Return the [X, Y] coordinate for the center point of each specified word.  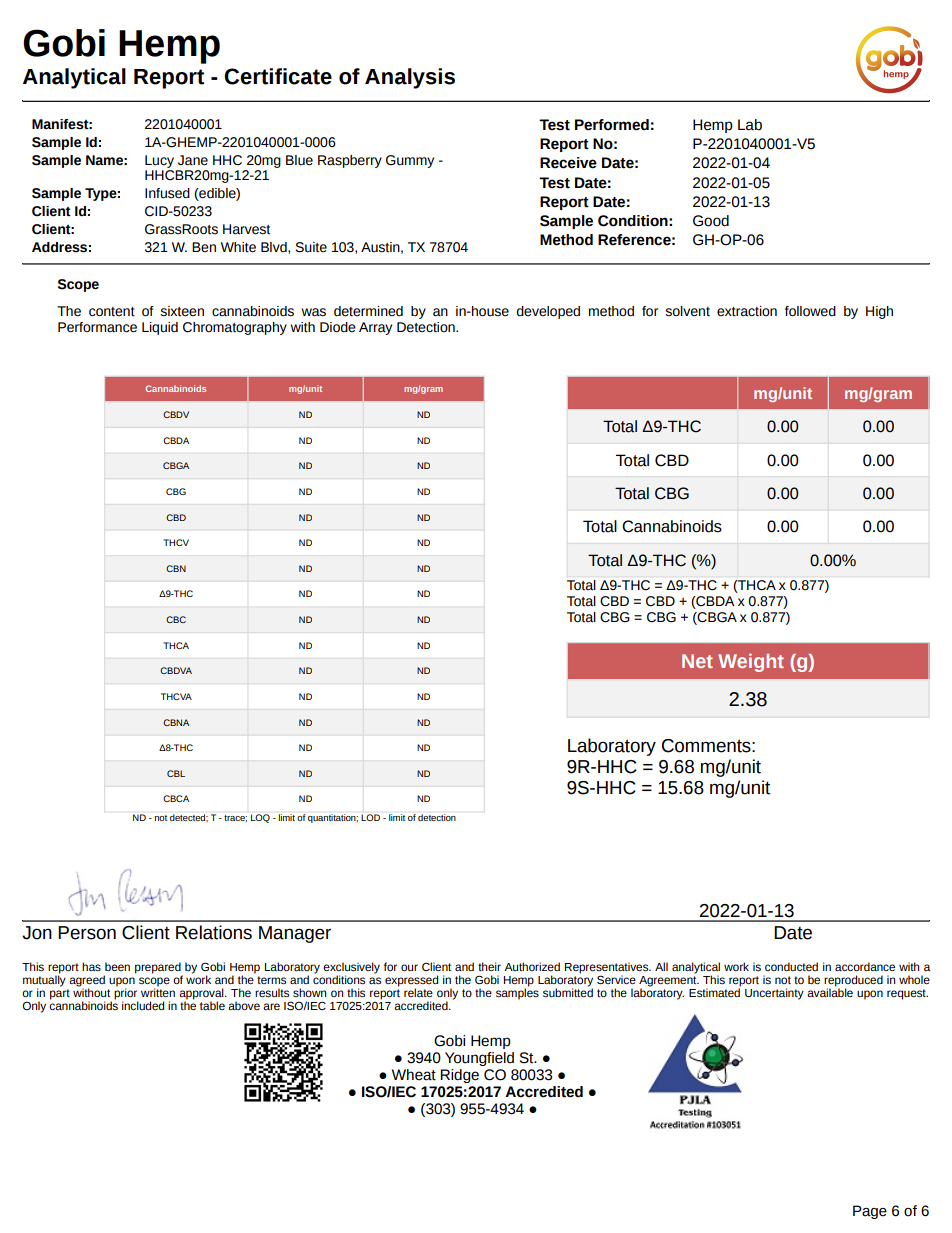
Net [697, 661]
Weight [751, 663]
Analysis [410, 78]
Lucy [159, 161]
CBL [176, 773]
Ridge [459, 1076]
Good [711, 221]
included [143, 1005]
